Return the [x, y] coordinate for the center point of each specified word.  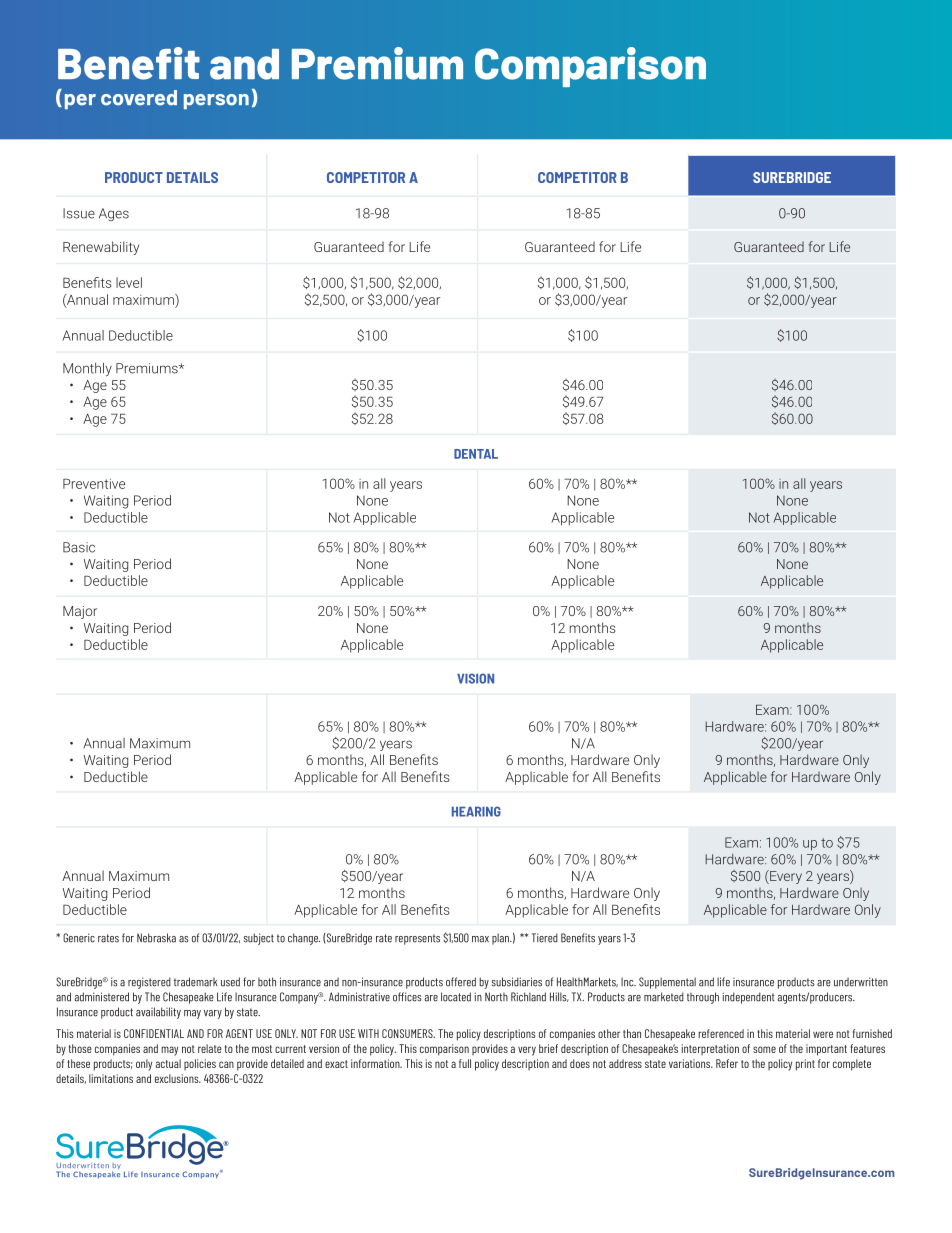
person [216, 101]
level [129, 282]
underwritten [861, 982]
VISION [475, 678]
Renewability [101, 248]
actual [168, 1063]
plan [501, 939]
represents [417, 939]
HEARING [476, 811]
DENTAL [476, 454]
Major [80, 612]
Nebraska [156, 938]
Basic [79, 547]
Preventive [94, 483]
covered [139, 98]
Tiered [545, 938]
